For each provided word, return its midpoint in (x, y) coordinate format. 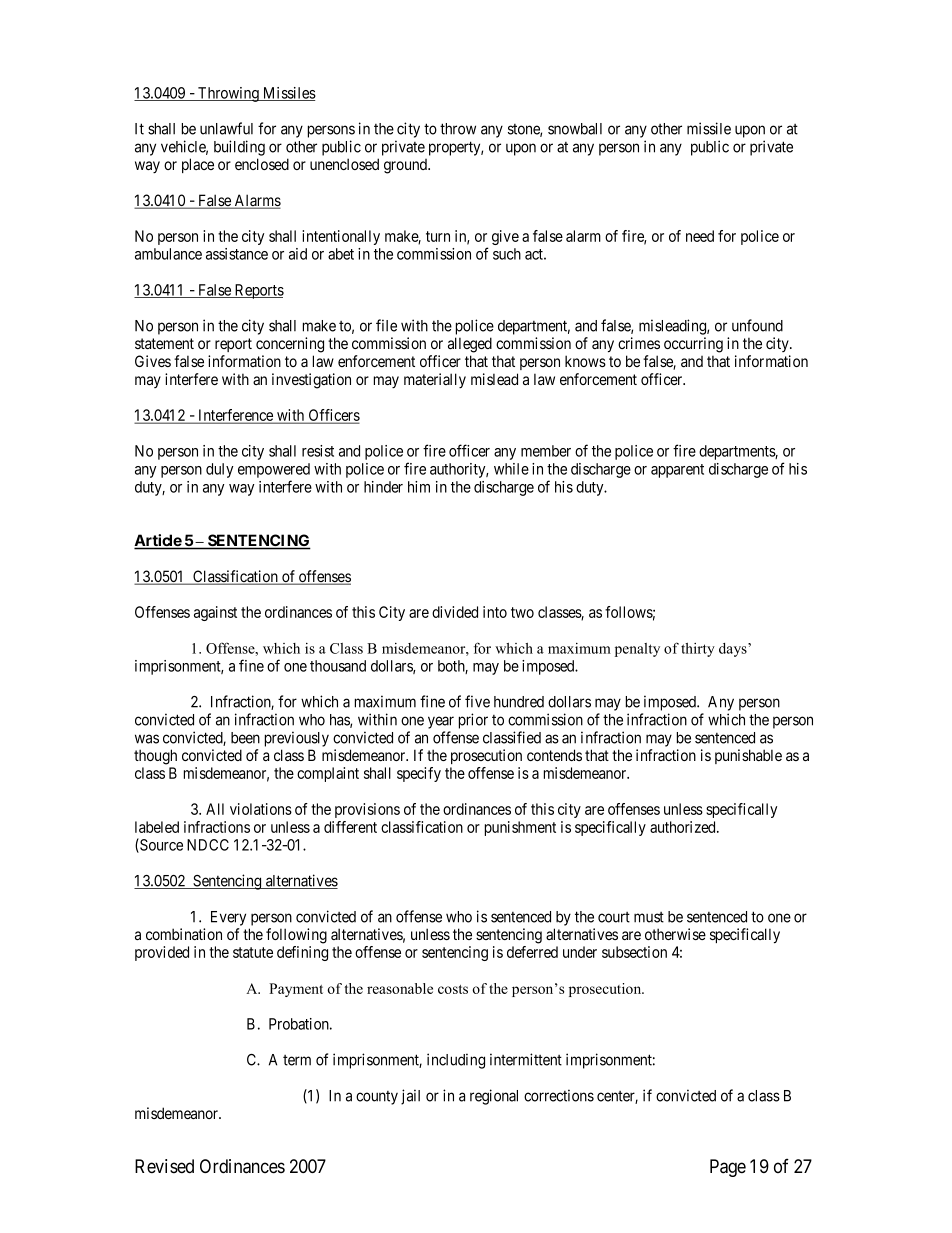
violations (261, 809)
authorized (684, 827)
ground (407, 166)
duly (220, 470)
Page (728, 1168)
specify (419, 774)
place (198, 165)
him (419, 487)
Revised (164, 1166)
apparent (677, 471)
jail (410, 1097)
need (700, 236)
